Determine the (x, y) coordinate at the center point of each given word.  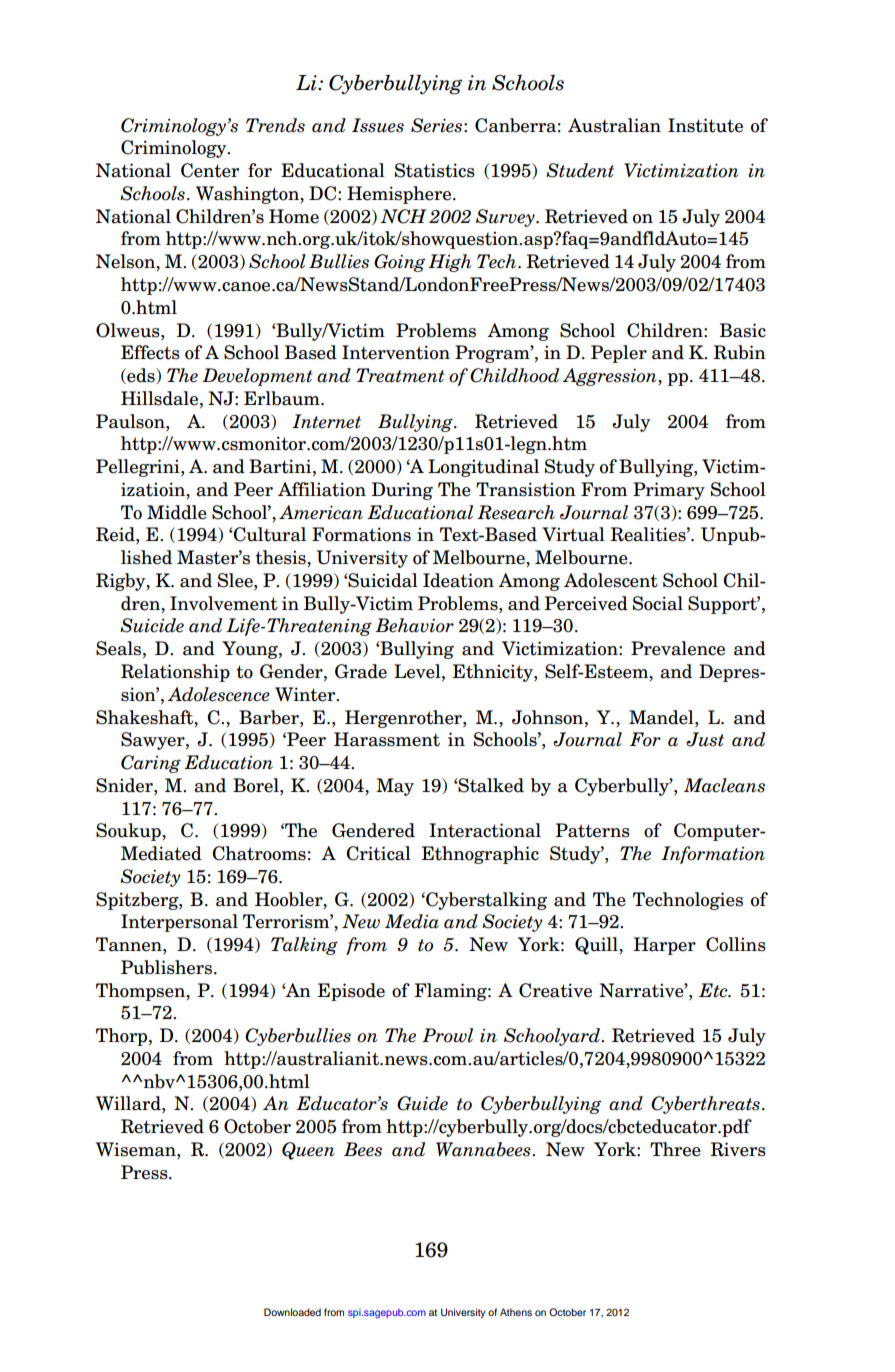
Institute (705, 125)
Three (675, 1149)
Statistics (435, 170)
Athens (516, 1312)
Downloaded (292, 1312)
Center (210, 170)
